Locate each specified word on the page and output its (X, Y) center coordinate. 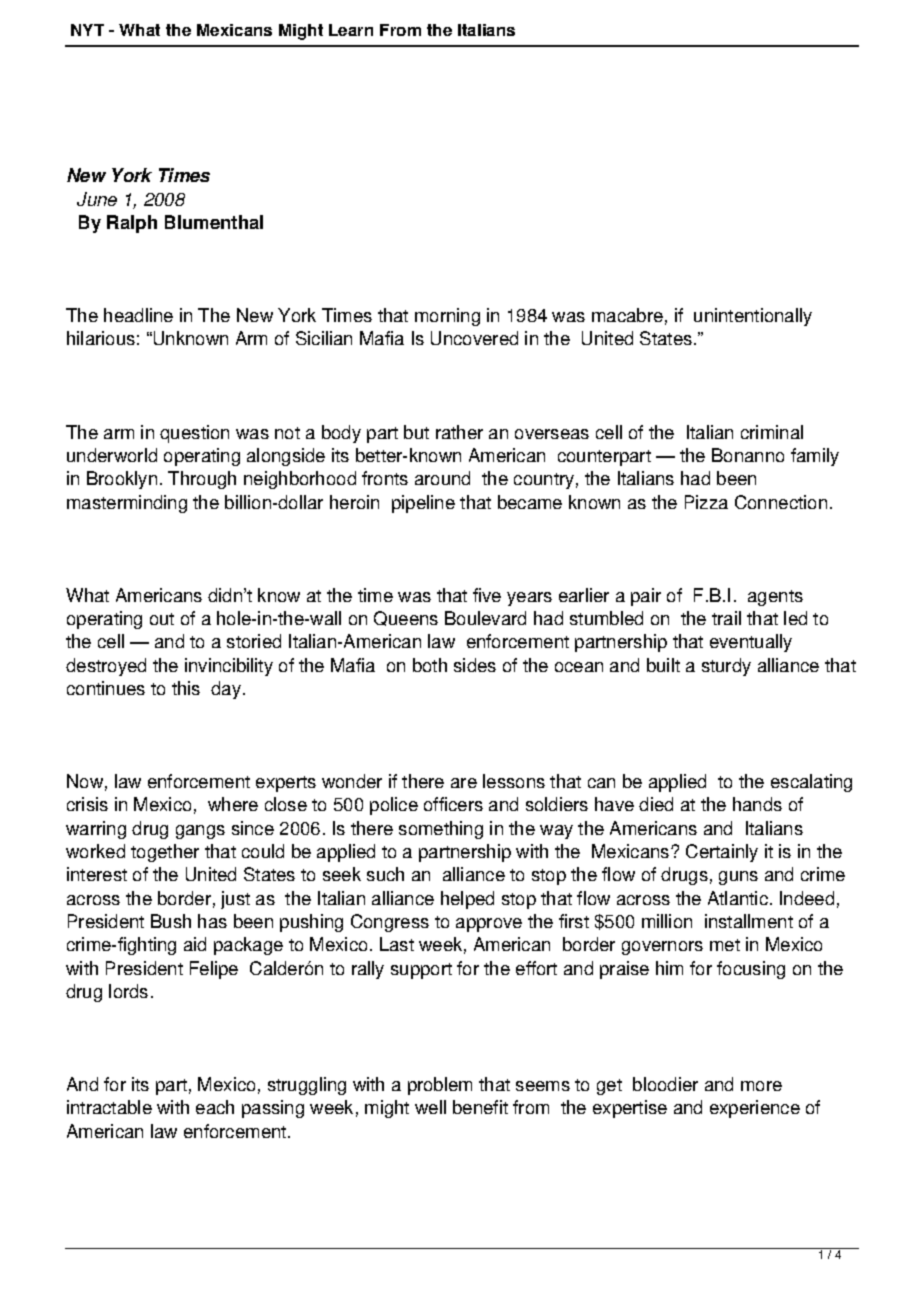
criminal (772, 432)
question (194, 434)
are (464, 783)
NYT (87, 30)
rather (459, 432)
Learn (351, 30)
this (186, 688)
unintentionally (753, 317)
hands (757, 804)
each (215, 1107)
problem (440, 1086)
